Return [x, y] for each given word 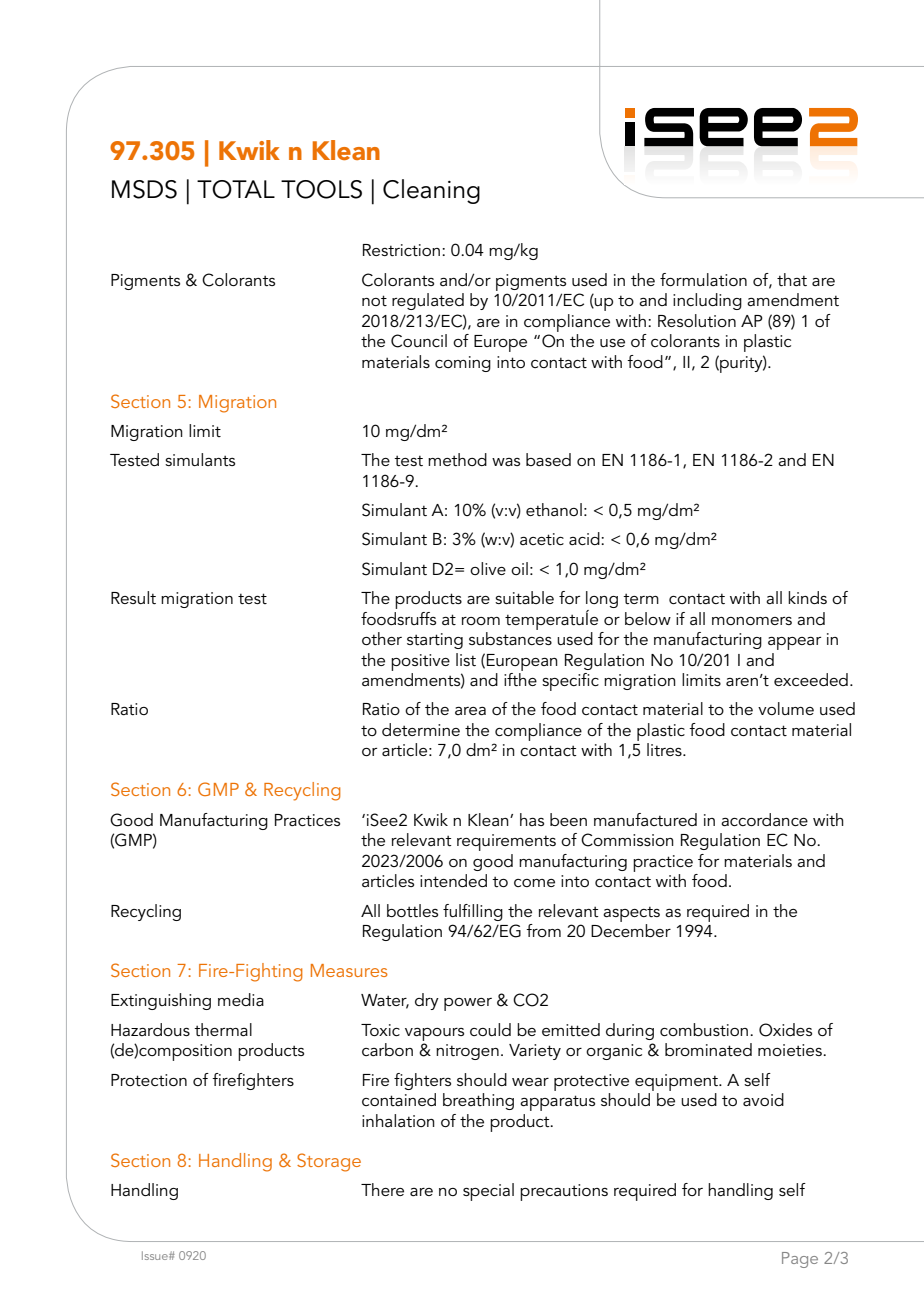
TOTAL [236, 189]
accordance [764, 819]
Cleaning [431, 191]
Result [133, 597]
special [488, 1192]
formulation [703, 279]
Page [800, 1260]
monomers [752, 621]
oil [519, 568]
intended [453, 880]
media [241, 999]
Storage [329, 1162]
